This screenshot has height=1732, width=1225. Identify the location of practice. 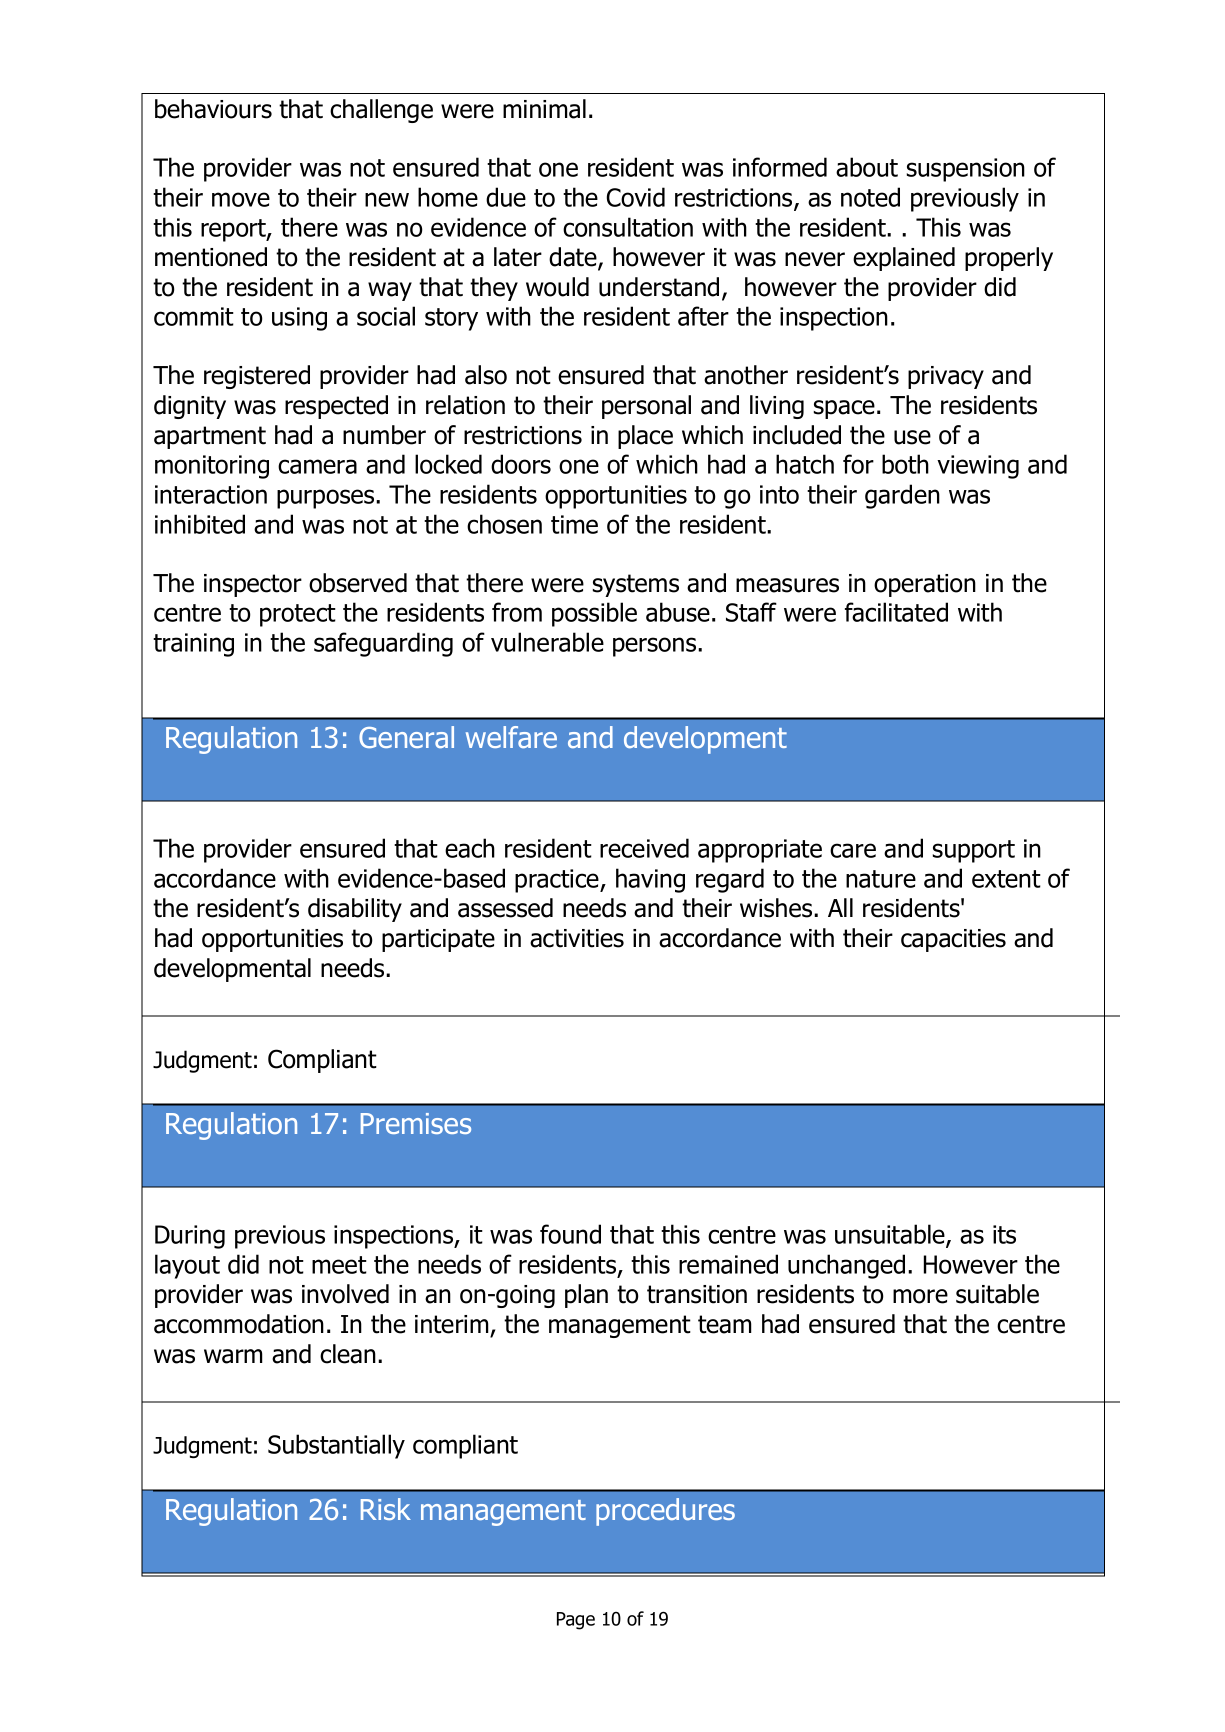
(558, 881).
